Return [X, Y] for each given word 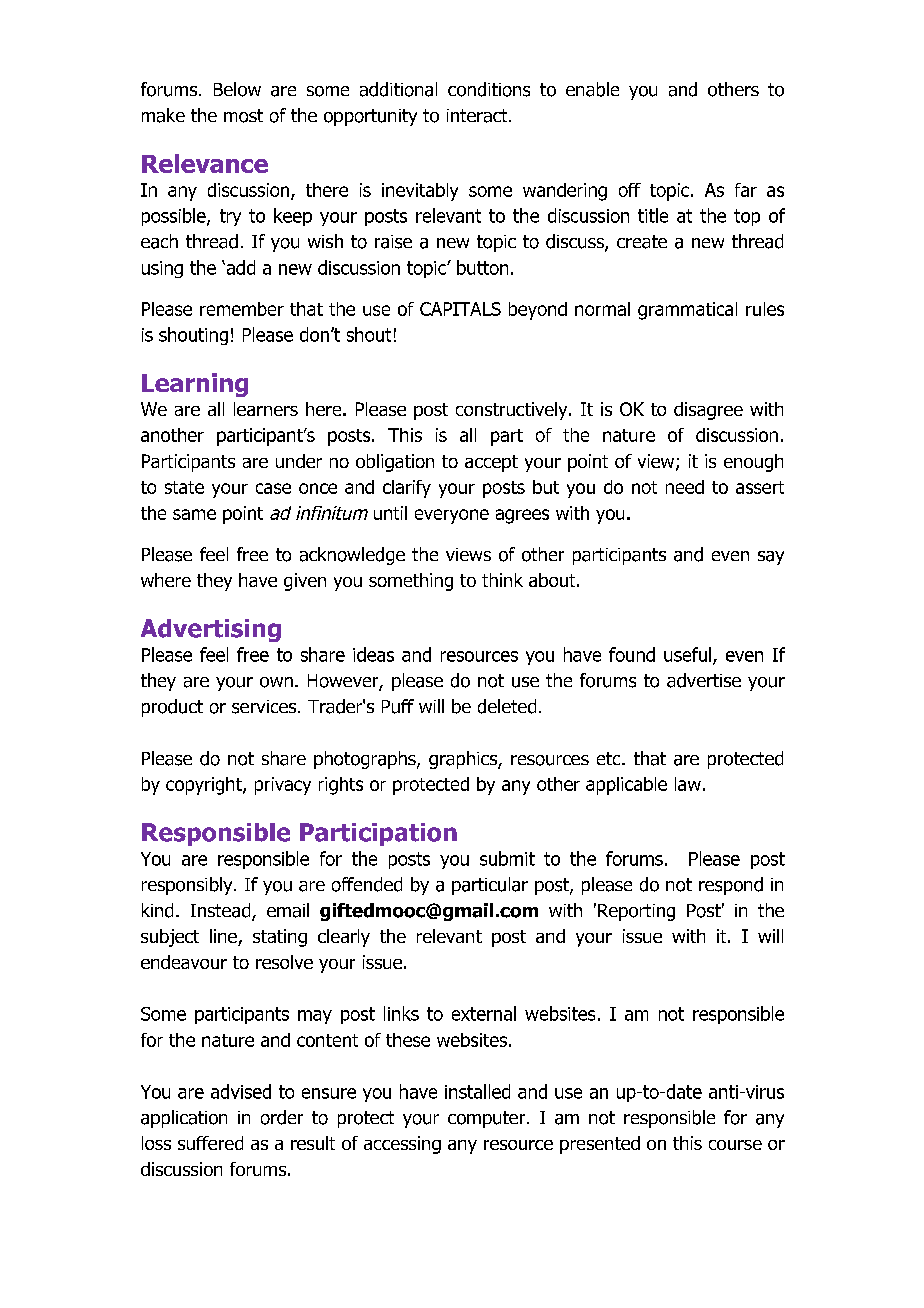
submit [507, 858]
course [735, 1145]
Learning [195, 385]
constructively [513, 411]
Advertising [211, 630]
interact [478, 116]
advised [241, 1091]
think [502, 580]
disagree [708, 411]
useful [689, 655]
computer [488, 1119]
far [746, 190]
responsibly [188, 886]
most [243, 116]
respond [731, 886]
